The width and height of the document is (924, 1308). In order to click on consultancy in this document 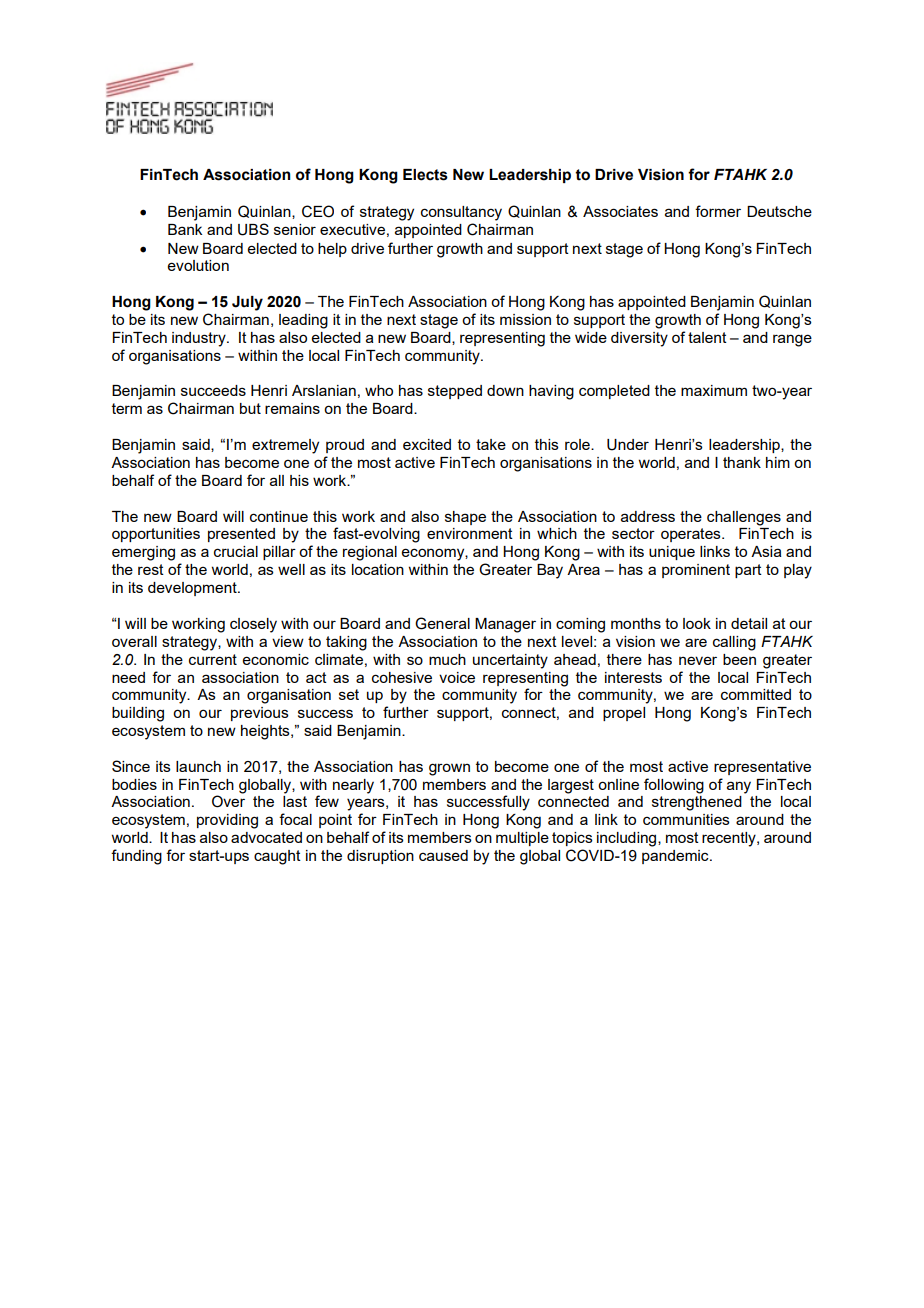, I will do `click(461, 213)`.
